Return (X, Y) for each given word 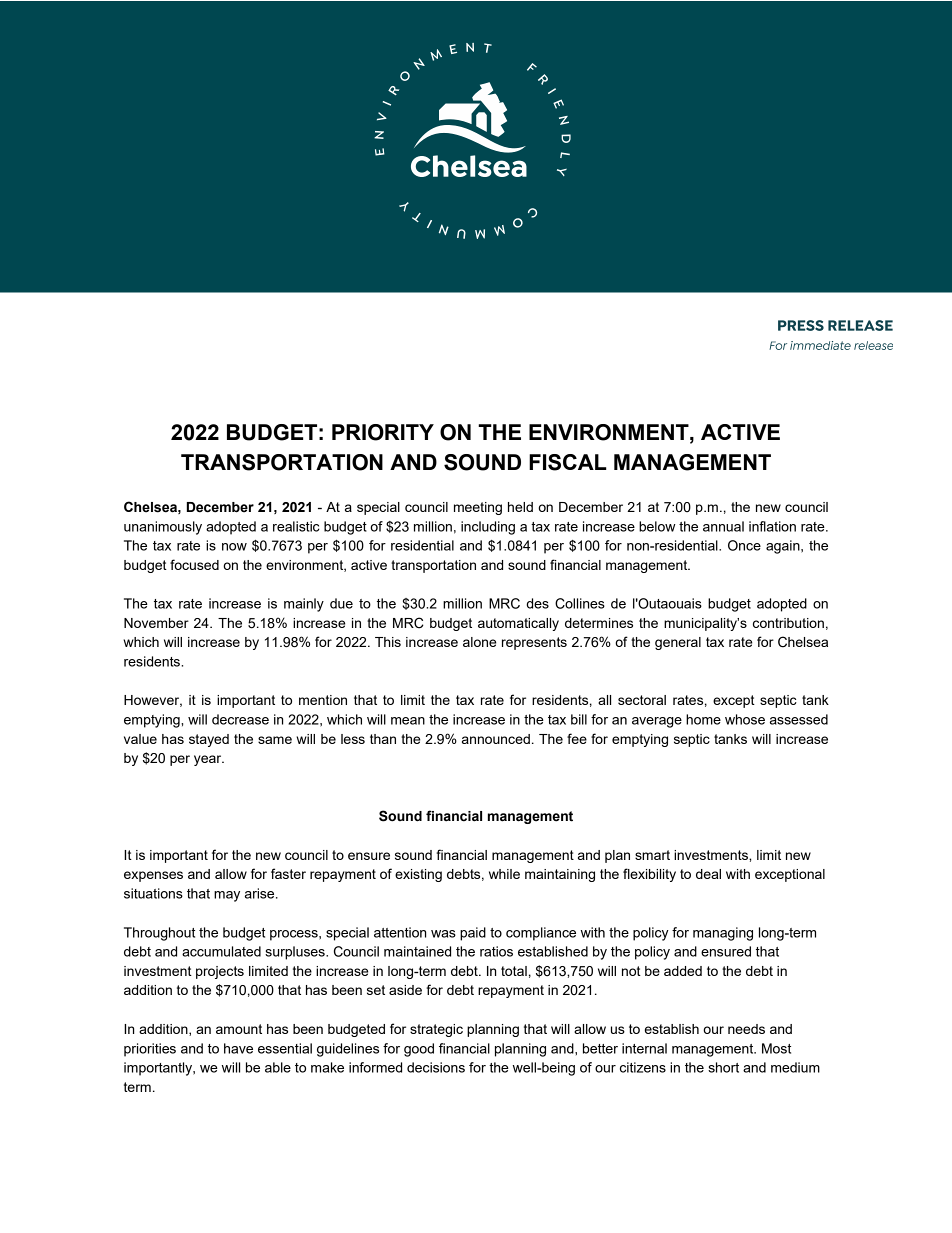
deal (708, 874)
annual (723, 526)
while (504, 874)
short (723, 1067)
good (419, 1050)
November (156, 623)
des (537, 603)
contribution (788, 623)
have (238, 1048)
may (227, 896)
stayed (209, 740)
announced (496, 739)
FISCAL (568, 462)
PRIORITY (383, 432)
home (703, 719)
